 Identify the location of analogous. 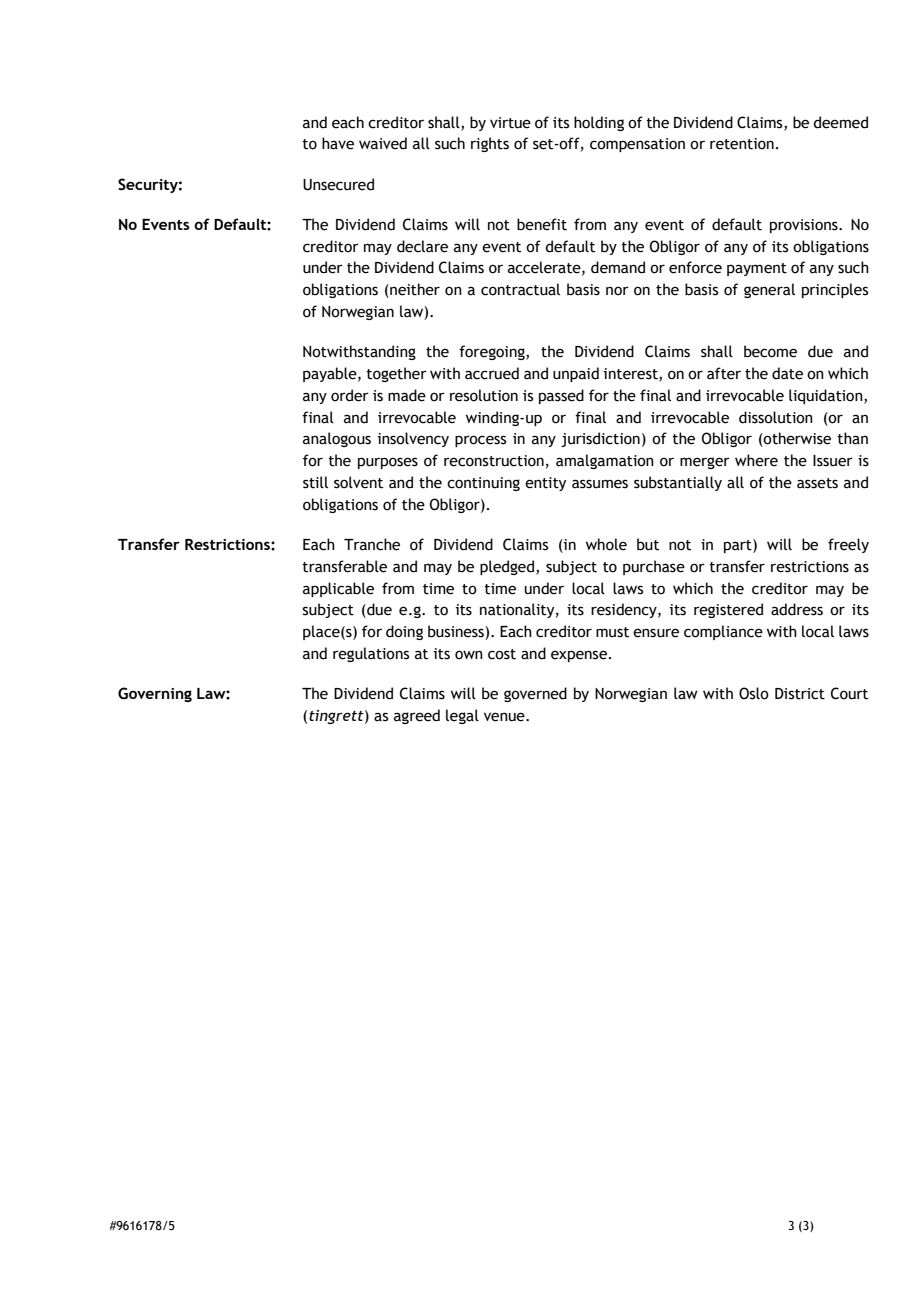
(337, 439).
